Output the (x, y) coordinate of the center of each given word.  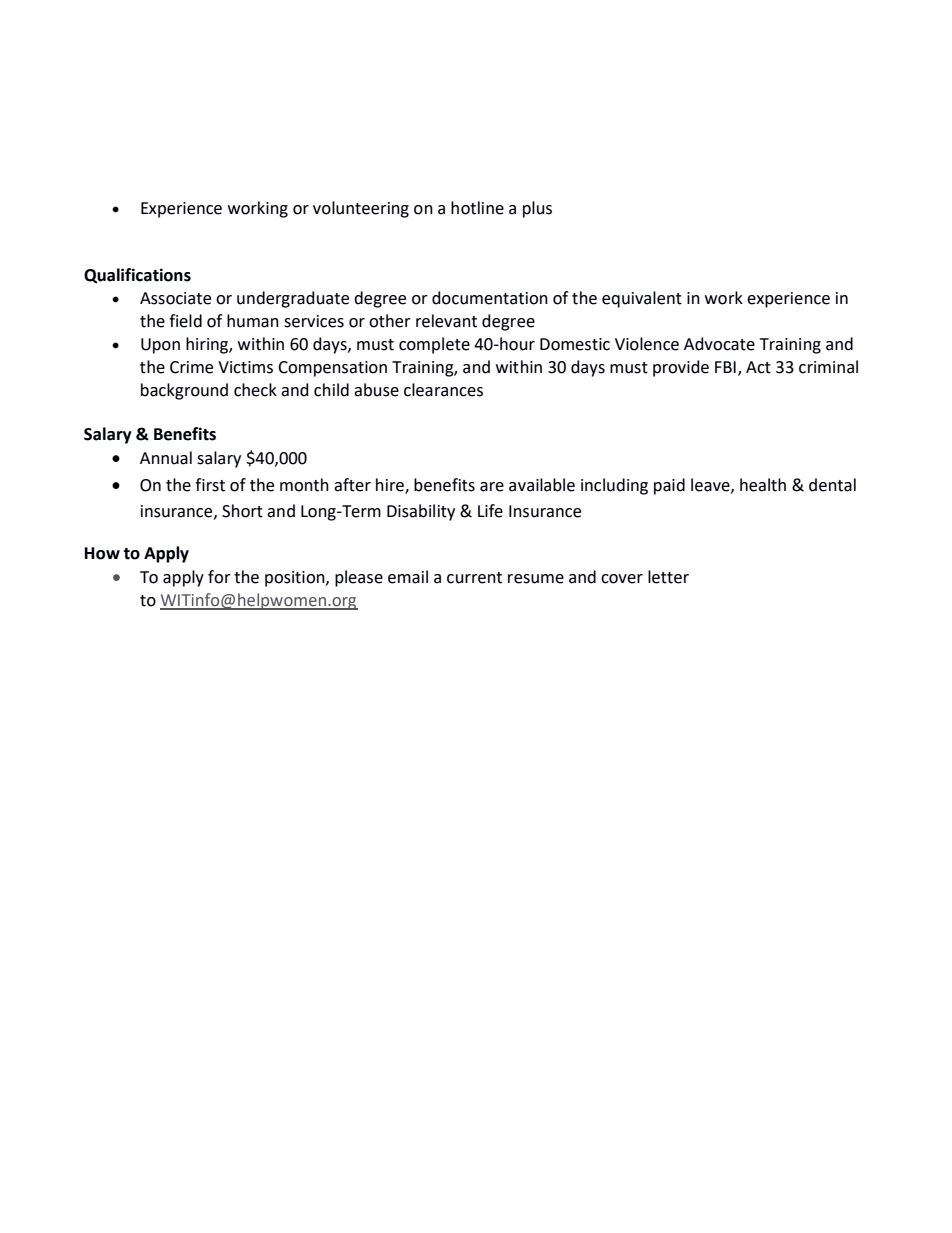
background (184, 391)
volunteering (361, 209)
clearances (443, 390)
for (219, 577)
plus (537, 209)
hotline (477, 208)
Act (758, 367)
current (474, 578)
